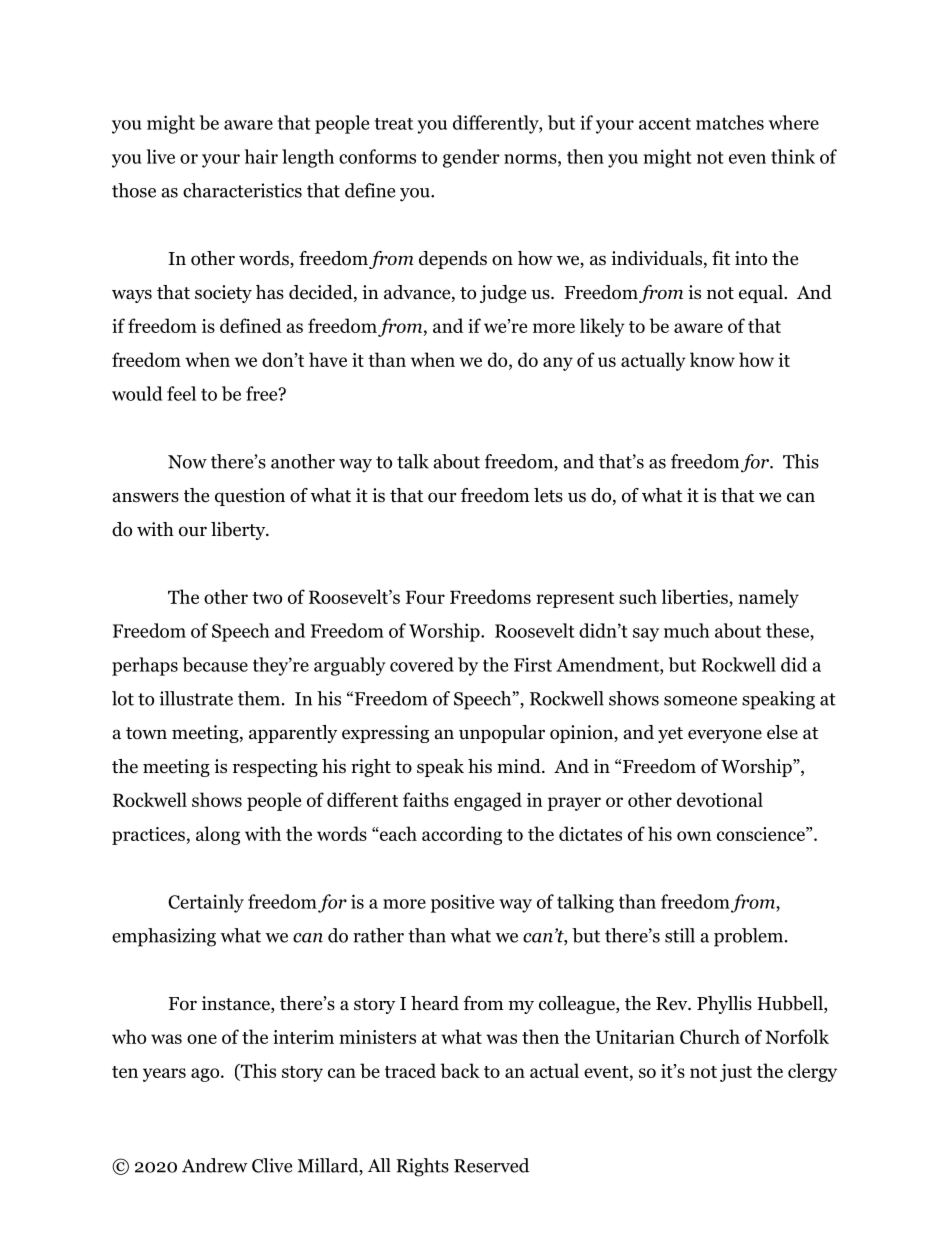 The width and height of the page is (952, 1233). I want to click on matches, so click(730, 122).
